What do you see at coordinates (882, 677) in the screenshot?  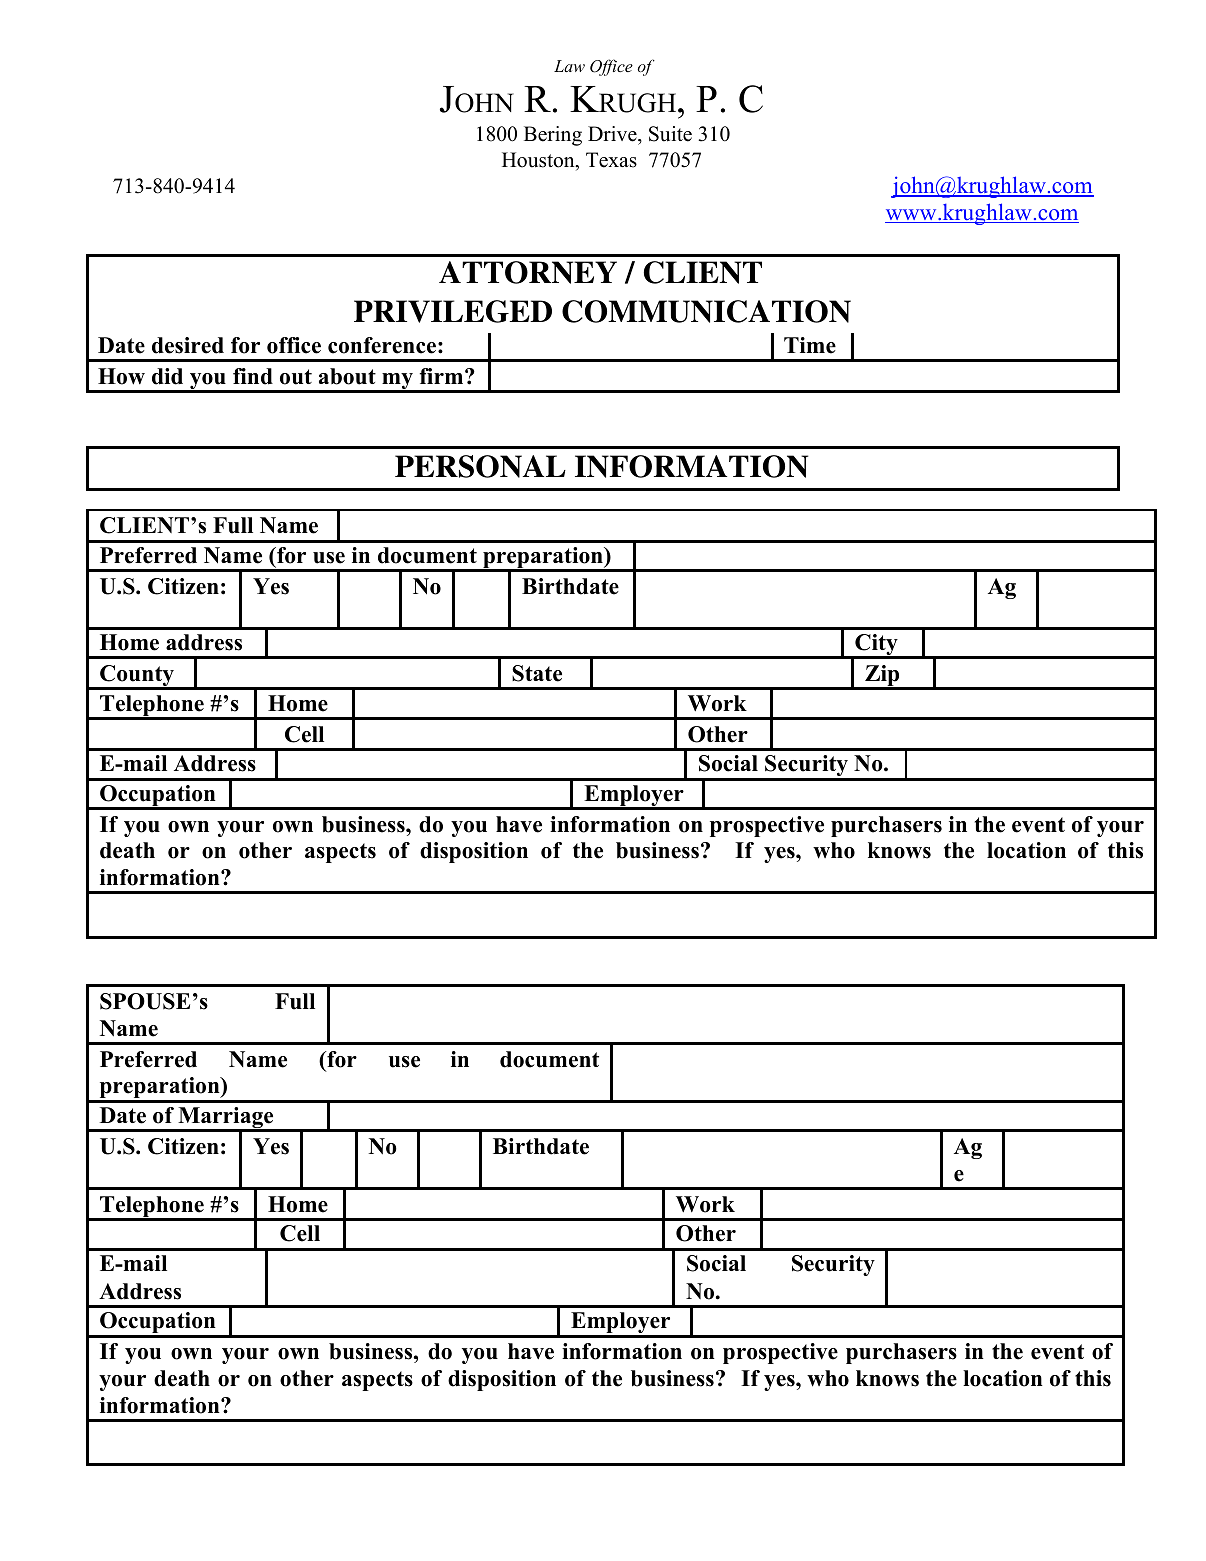 I see `Zip` at bounding box center [882, 677].
